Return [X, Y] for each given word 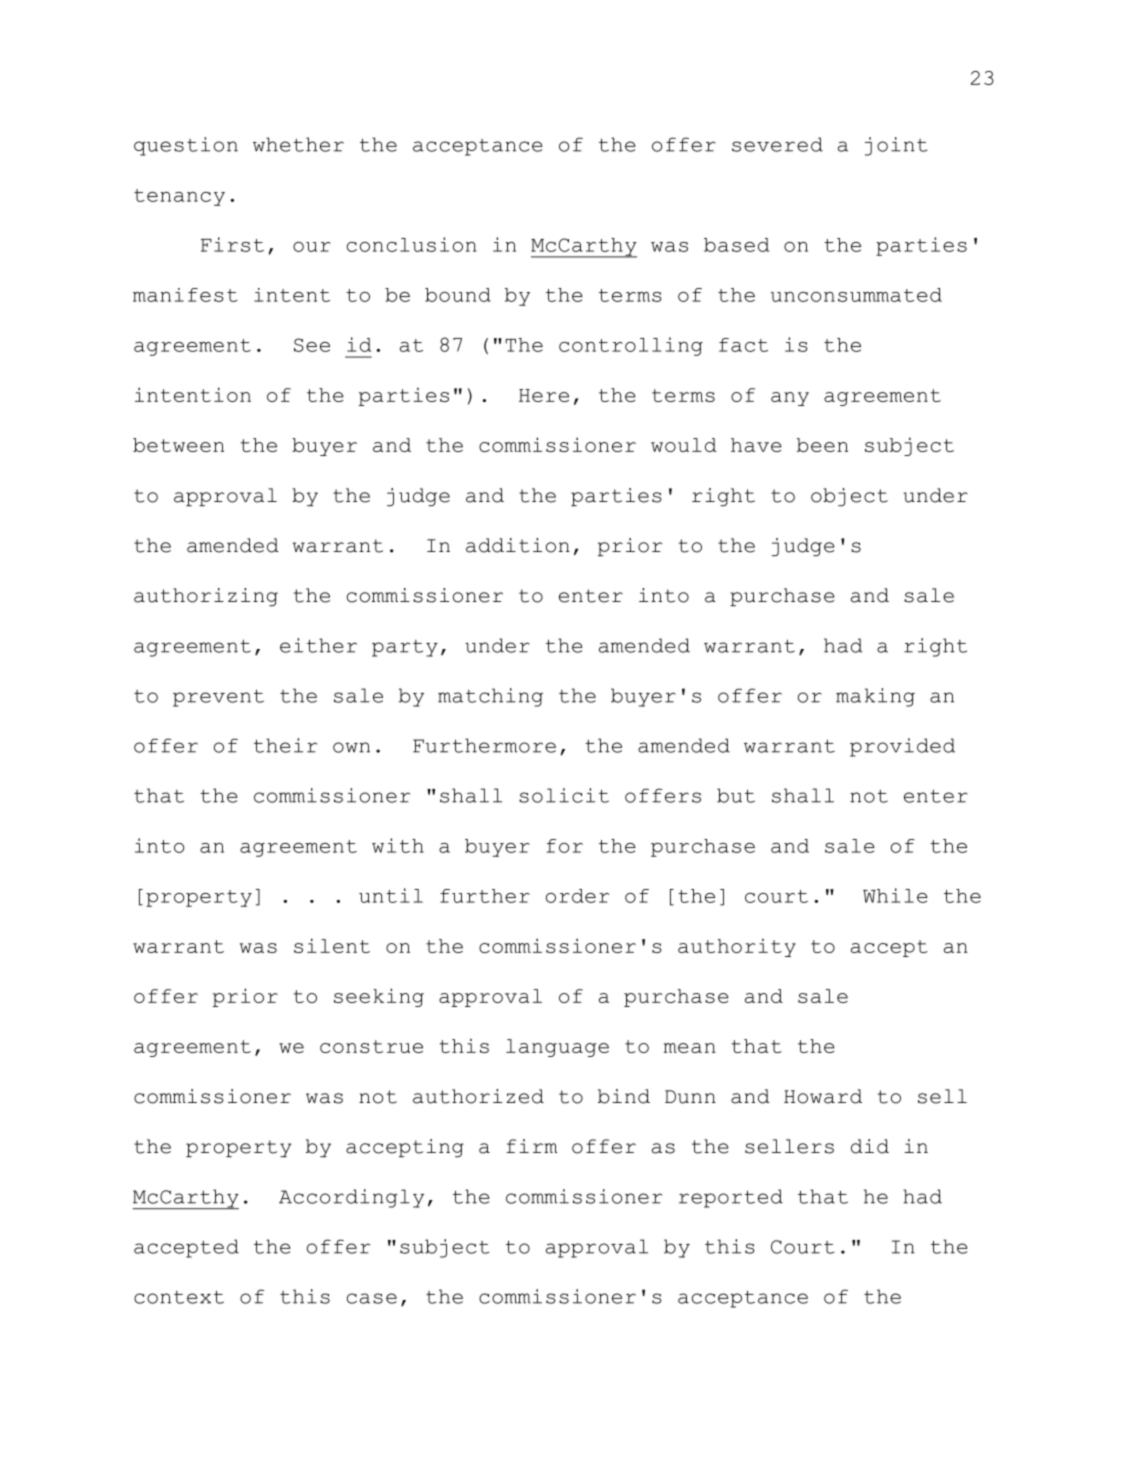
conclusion [411, 244]
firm [532, 1146]
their [285, 745]
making [875, 697]
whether [298, 144]
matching [490, 697]
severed [777, 144]
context [179, 1297]
